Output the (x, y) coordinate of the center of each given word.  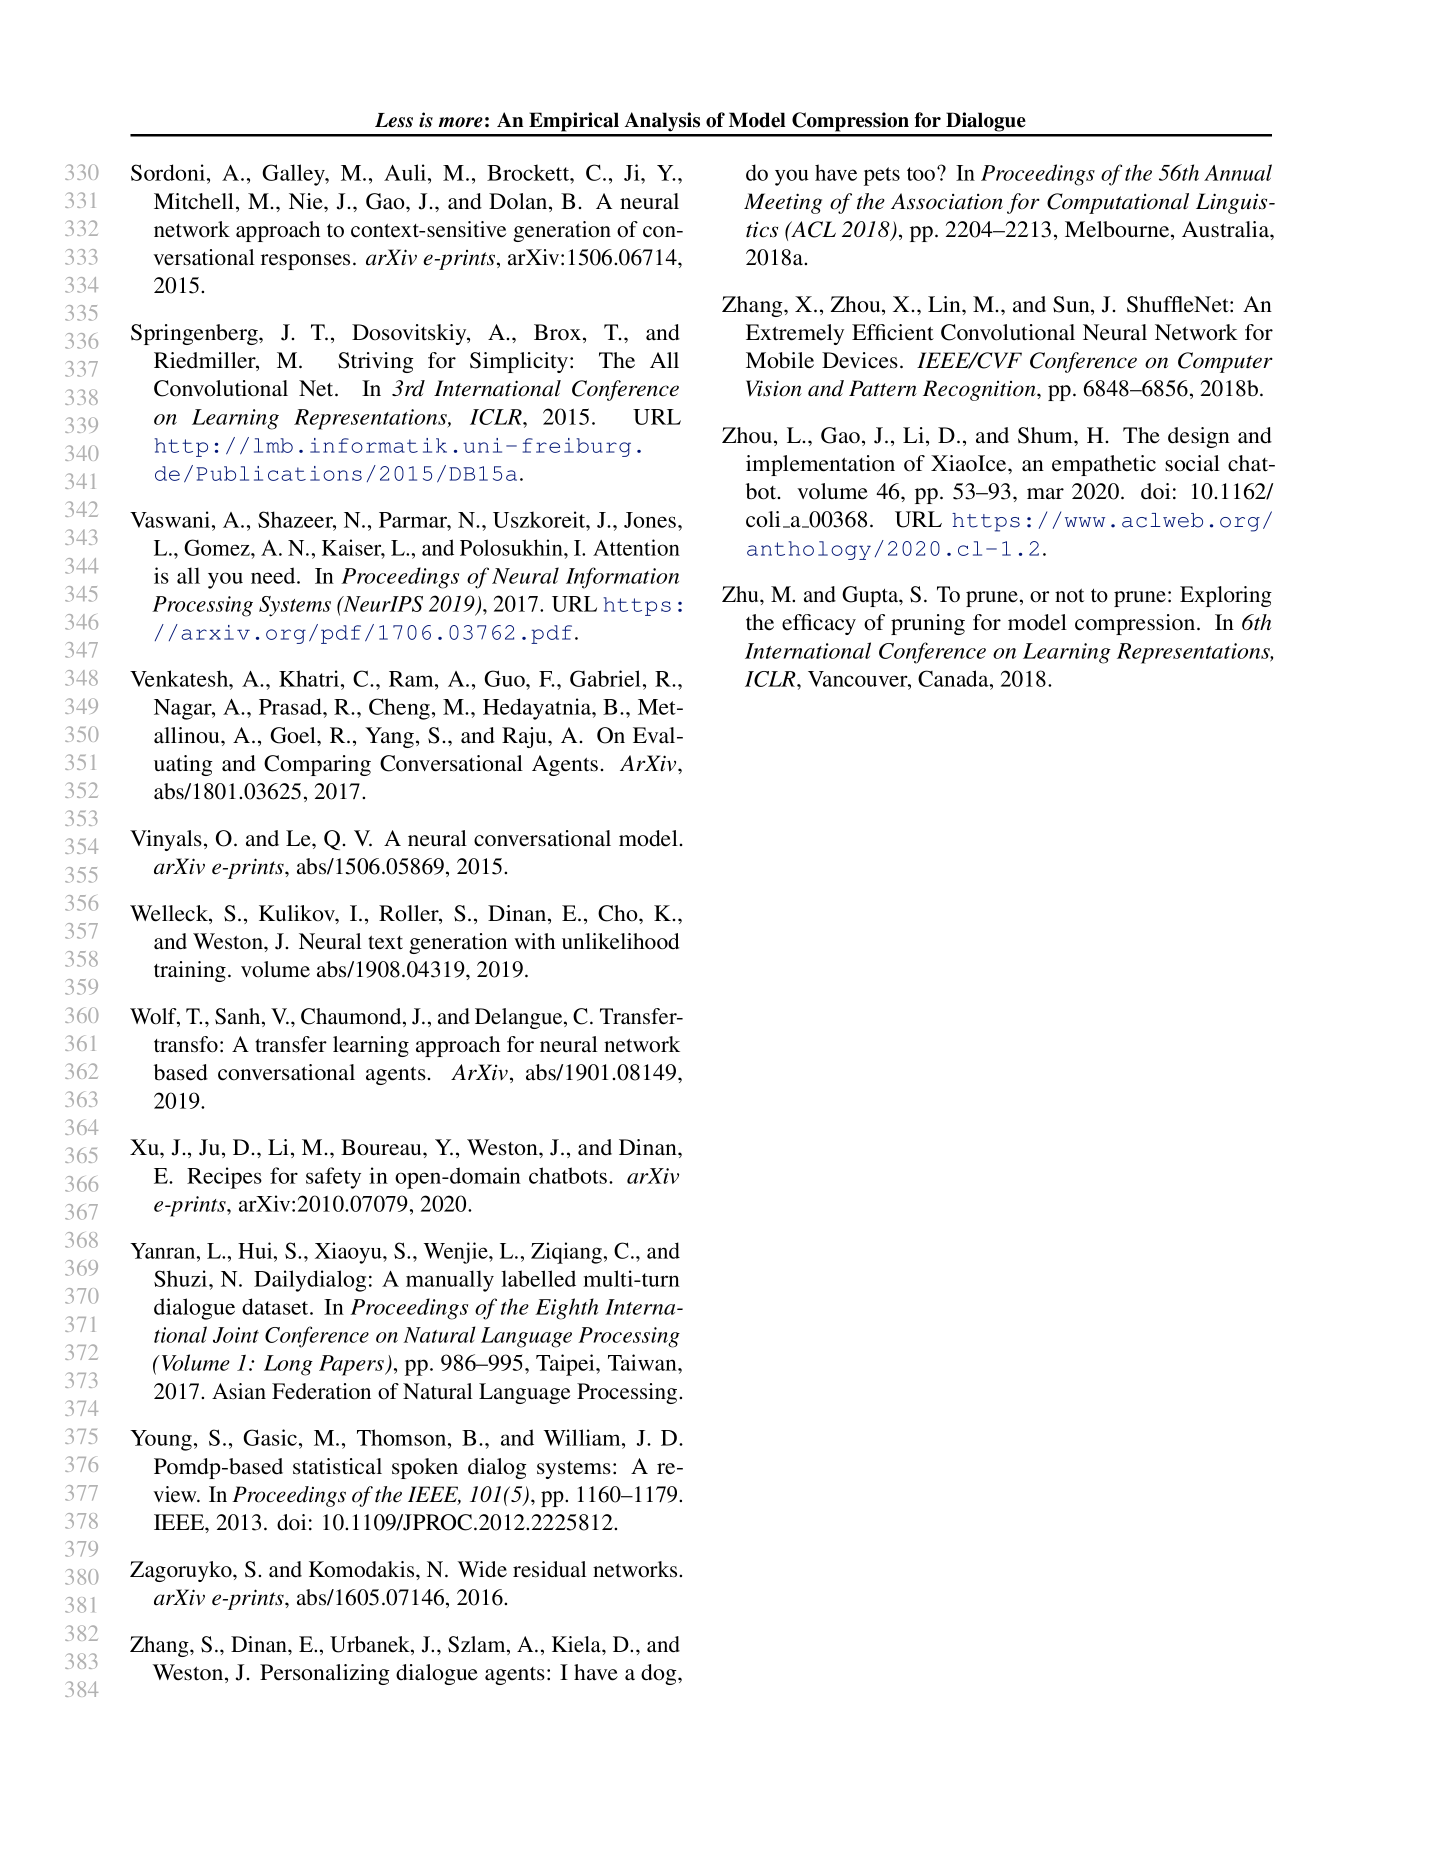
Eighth (566, 1309)
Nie (307, 201)
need (274, 575)
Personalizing (325, 1674)
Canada (954, 678)
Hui (256, 1250)
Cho (619, 913)
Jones (651, 520)
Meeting (783, 203)
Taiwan (643, 1362)
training (190, 971)
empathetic (1104, 465)
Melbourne (1118, 230)
